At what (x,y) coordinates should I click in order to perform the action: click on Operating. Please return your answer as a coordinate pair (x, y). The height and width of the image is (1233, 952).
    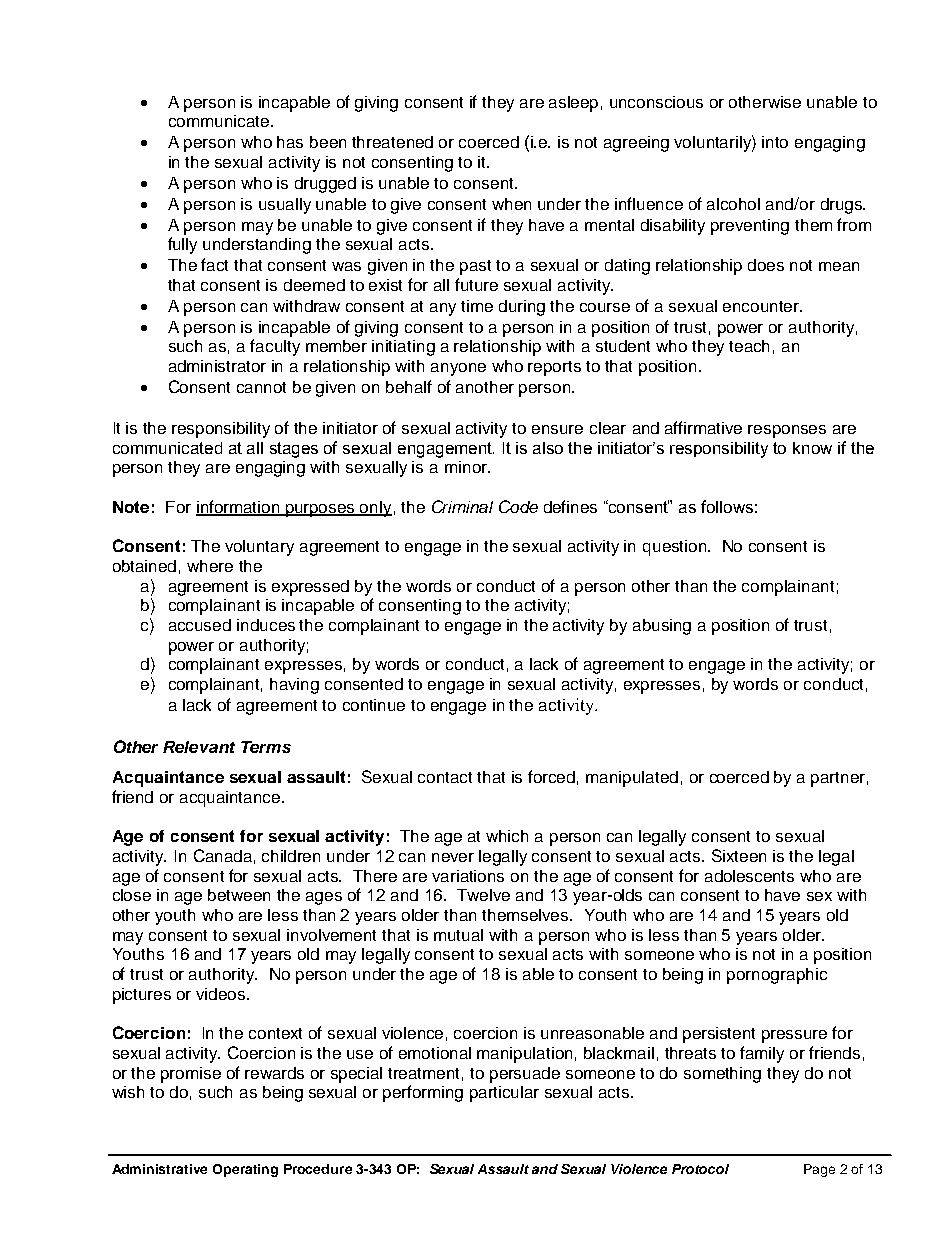
    Looking at the image, I should click on (245, 1170).
